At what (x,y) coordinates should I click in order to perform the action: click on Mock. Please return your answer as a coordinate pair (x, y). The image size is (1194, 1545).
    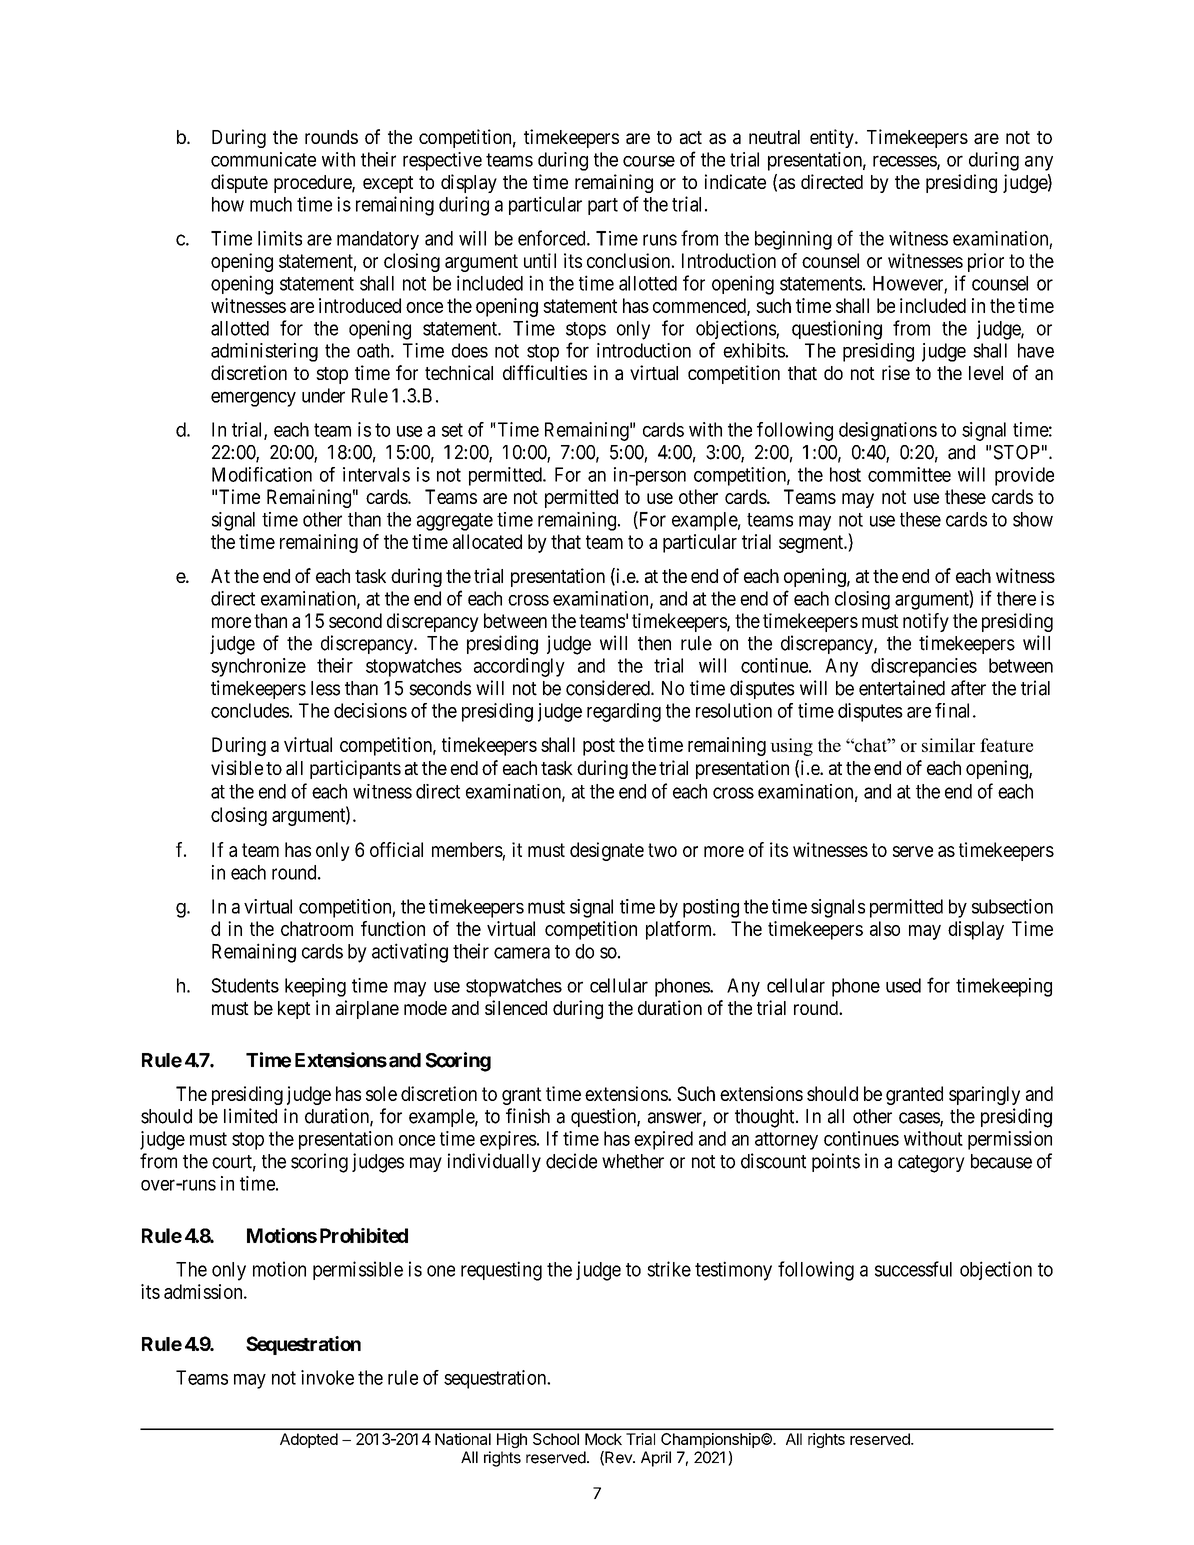
    Looking at the image, I should click on (603, 1439).
